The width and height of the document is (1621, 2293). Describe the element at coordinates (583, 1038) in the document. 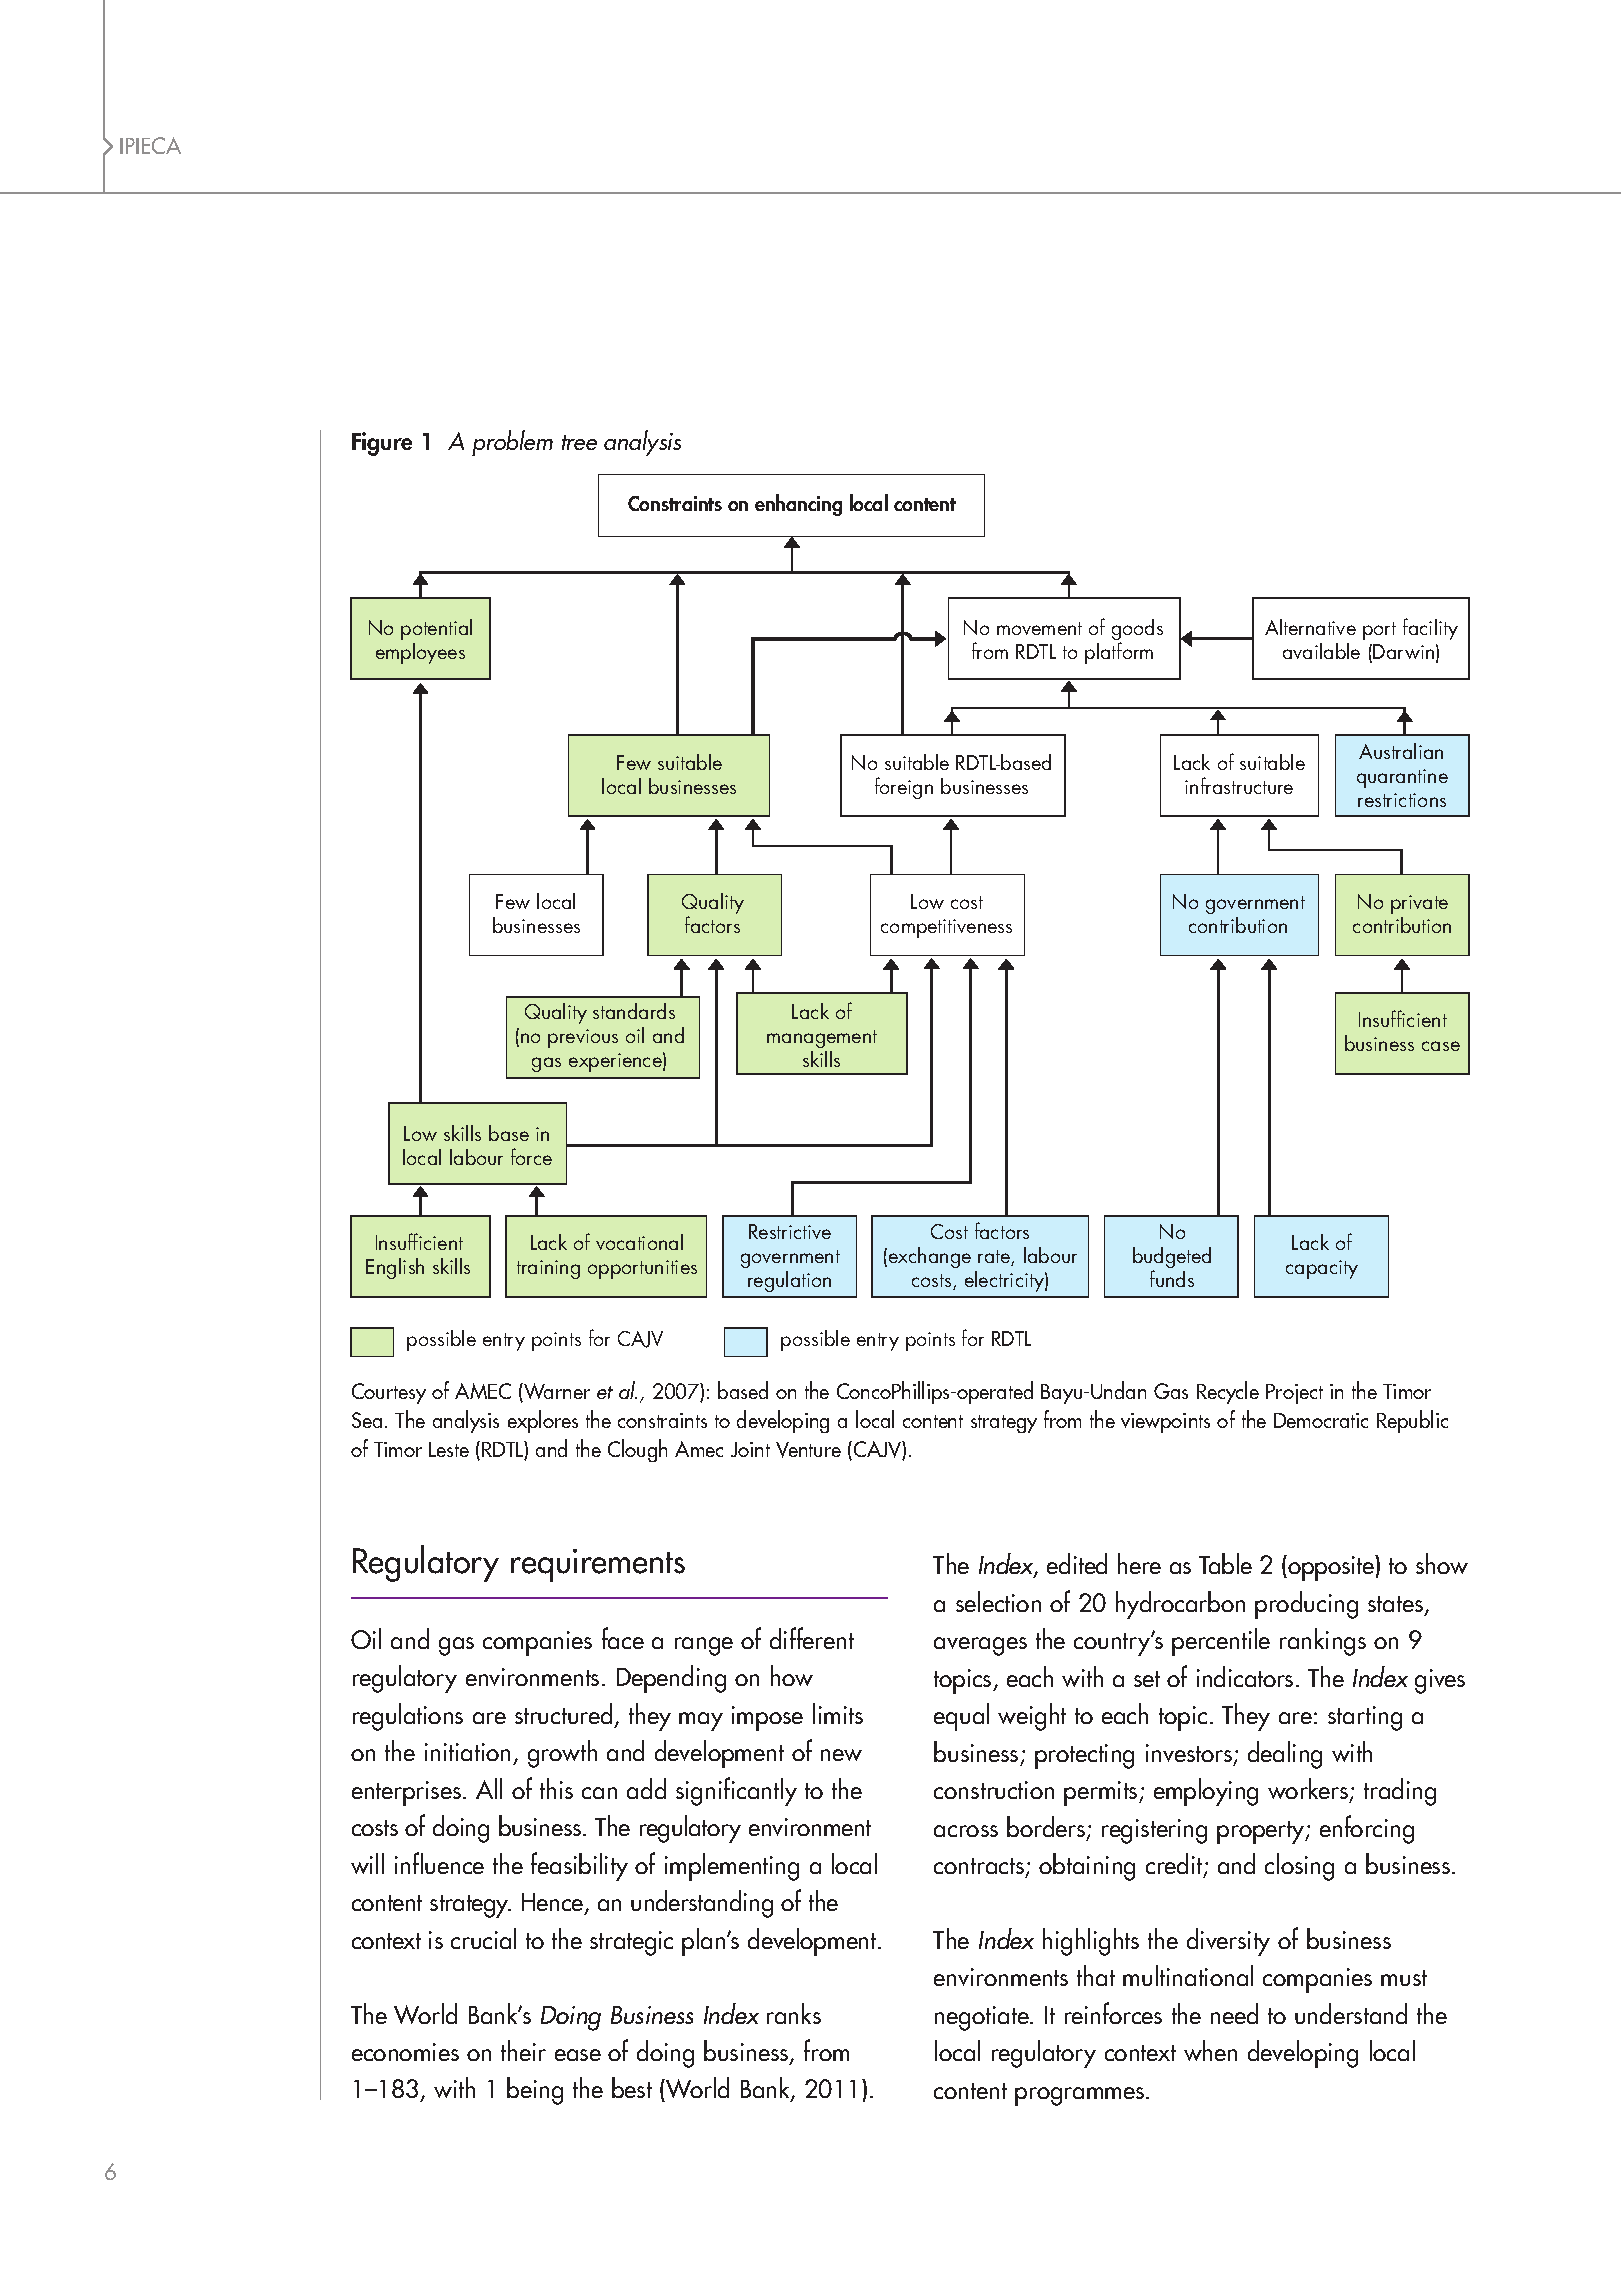

I see `previous` at that location.
